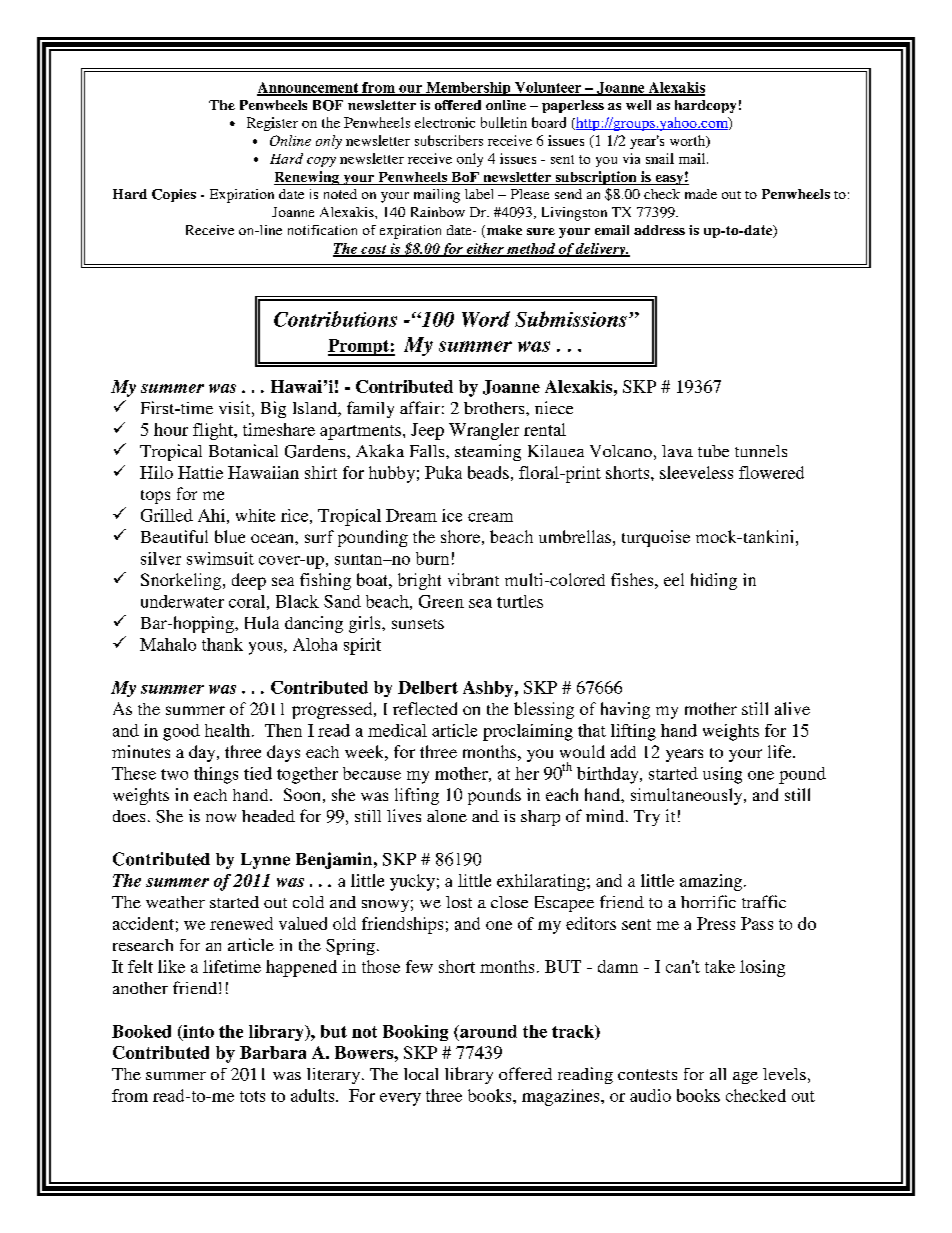  I want to click on Register, so click(272, 124).
